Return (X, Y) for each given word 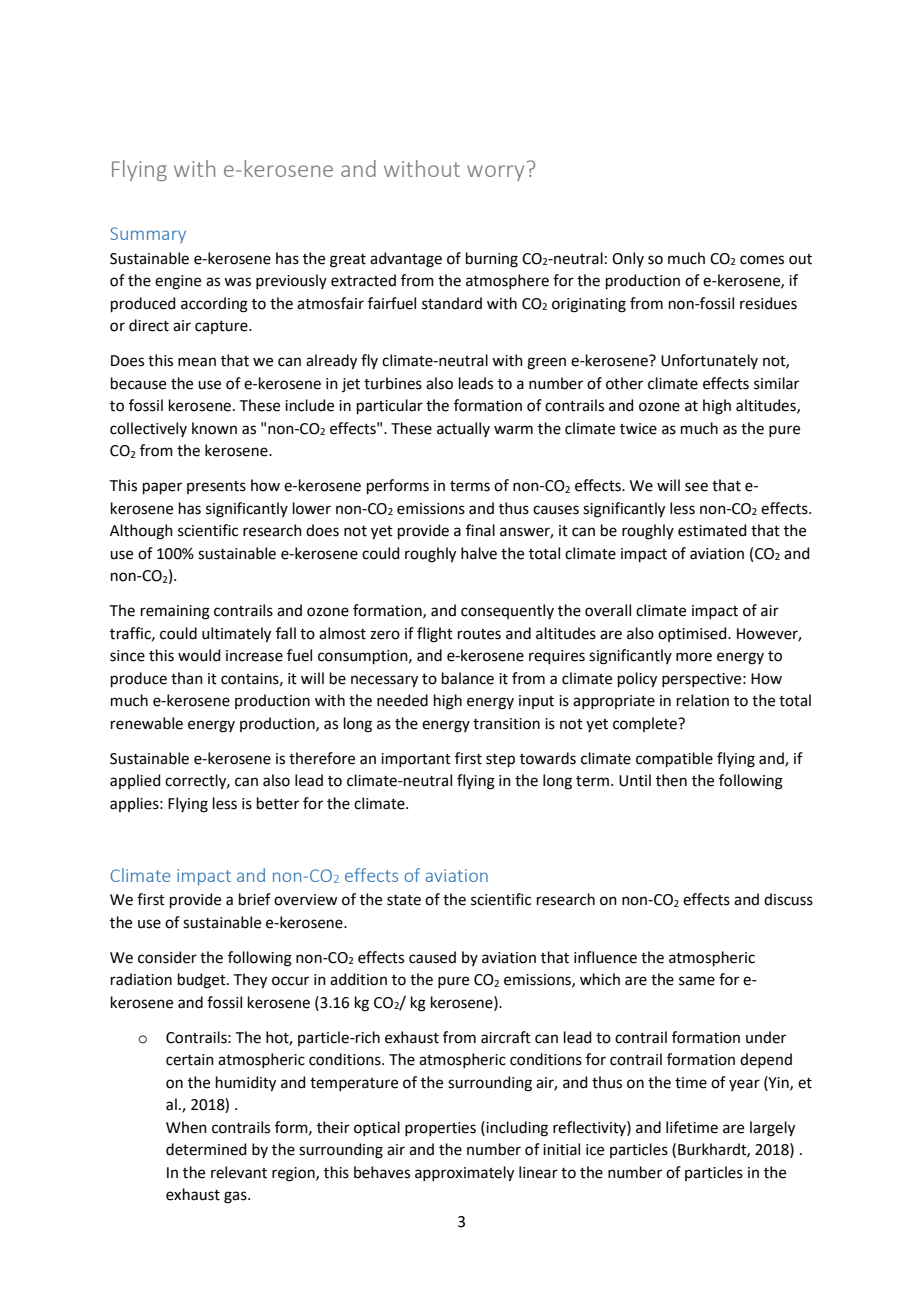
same (697, 981)
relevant (239, 1172)
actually (463, 429)
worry (495, 173)
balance (468, 678)
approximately (464, 1174)
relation (703, 700)
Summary (148, 235)
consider (167, 957)
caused (432, 957)
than (187, 678)
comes (762, 260)
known (214, 428)
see (696, 487)
